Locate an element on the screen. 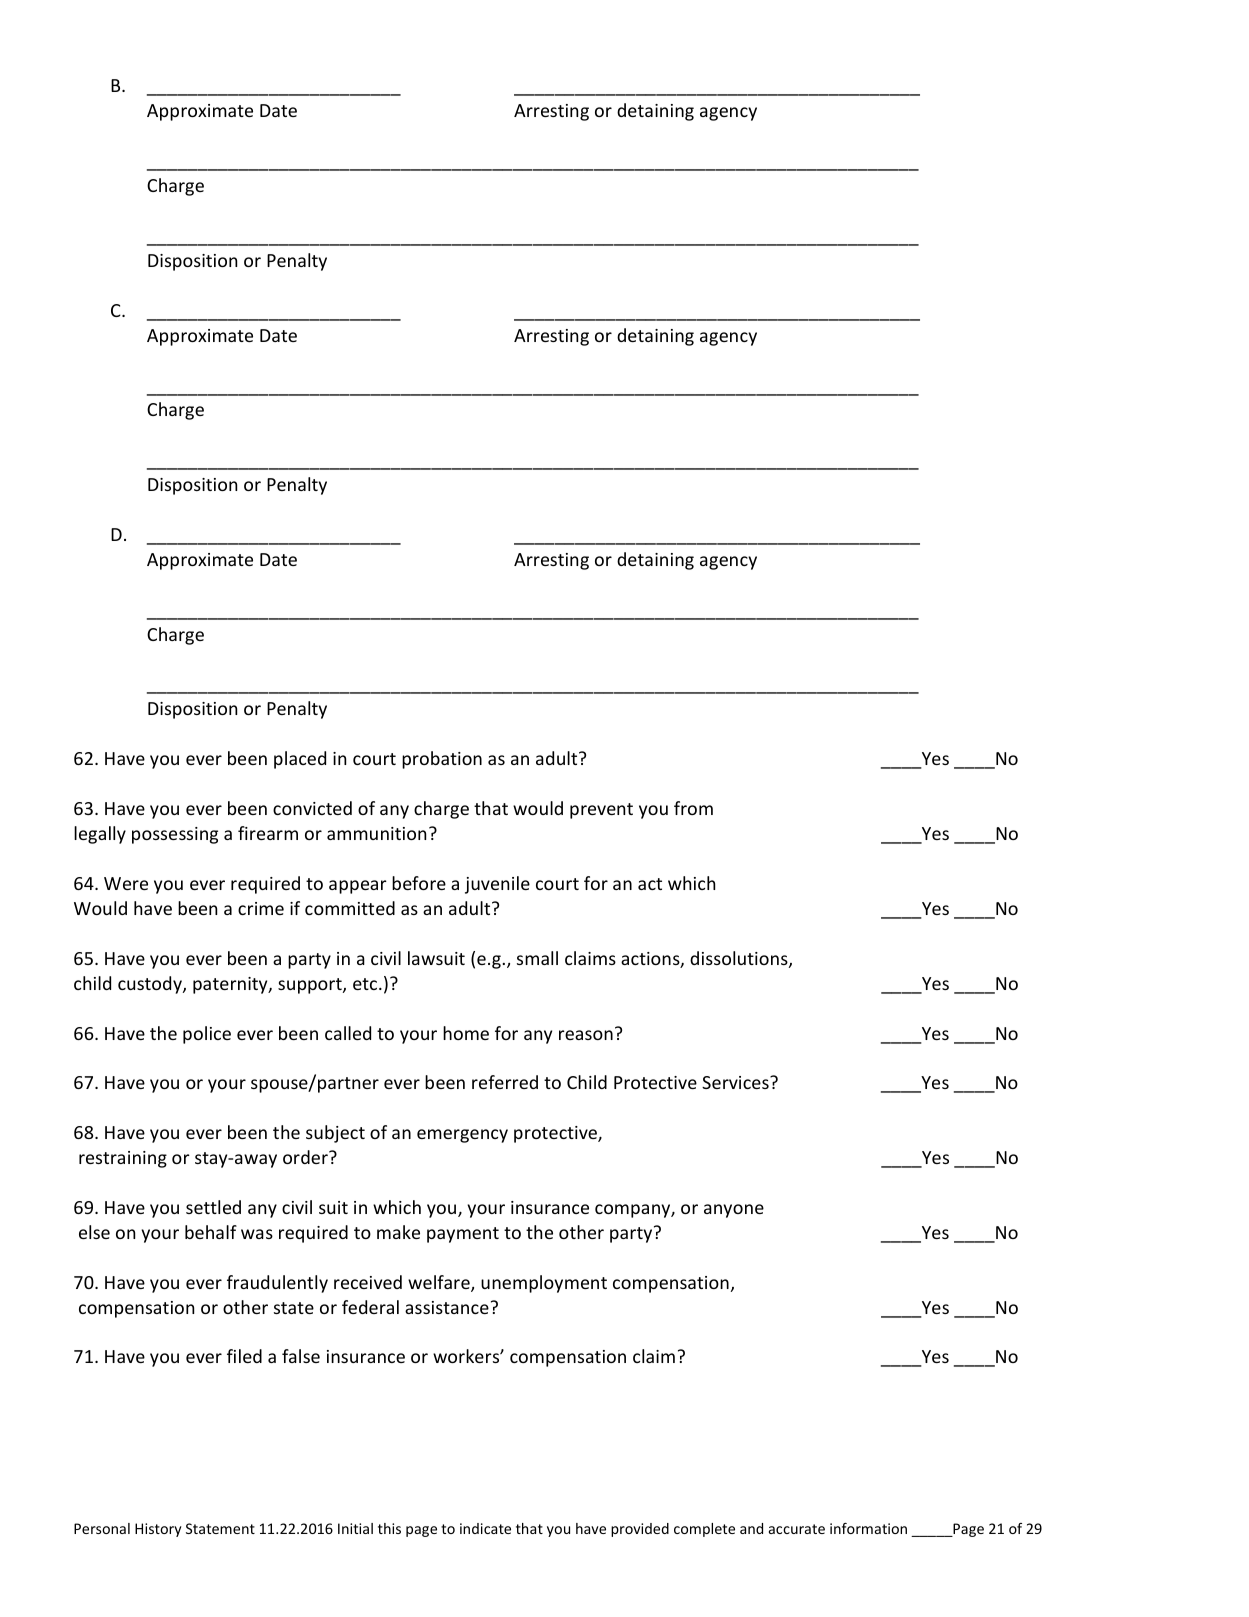 The height and width of the screenshot is (1617, 1249). anyone is located at coordinates (734, 1211).
